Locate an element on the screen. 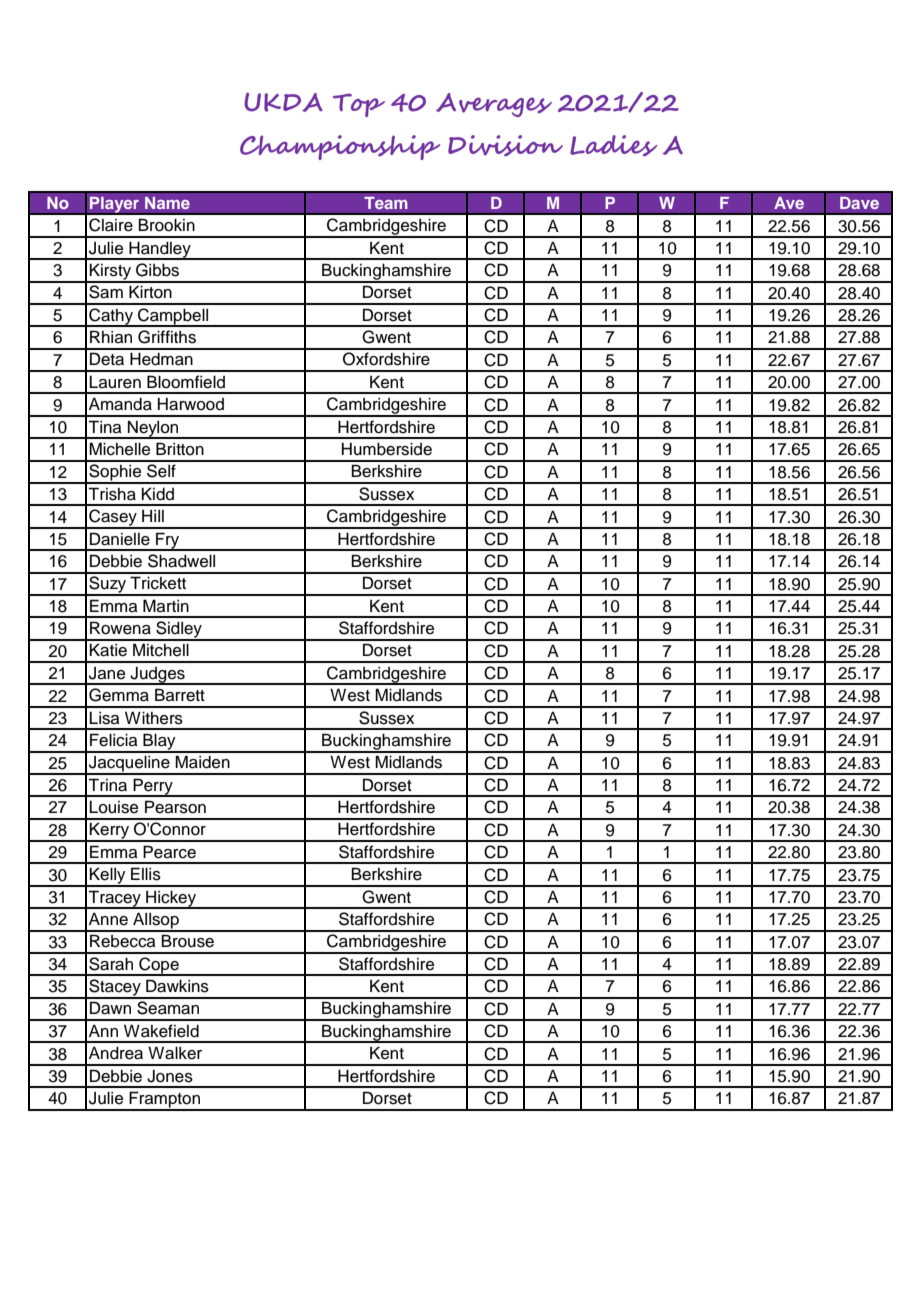 This screenshot has width=924, height=1308. Championship is located at coordinates (340, 147).
